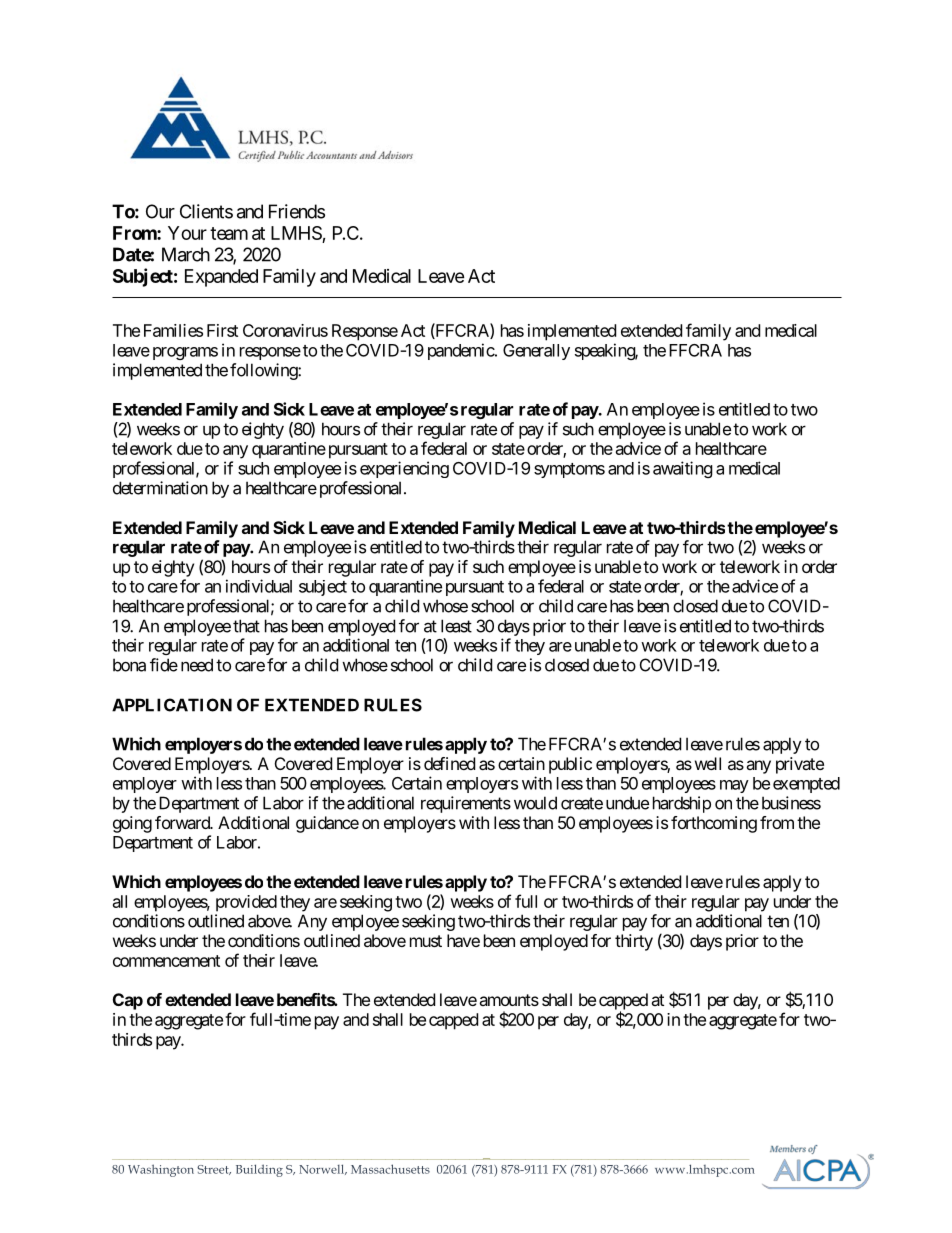 The width and height of the screenshot is (952, 1233). Describe the element at coordinates (186, 254) in the screenshot. I see `March` at that location.
